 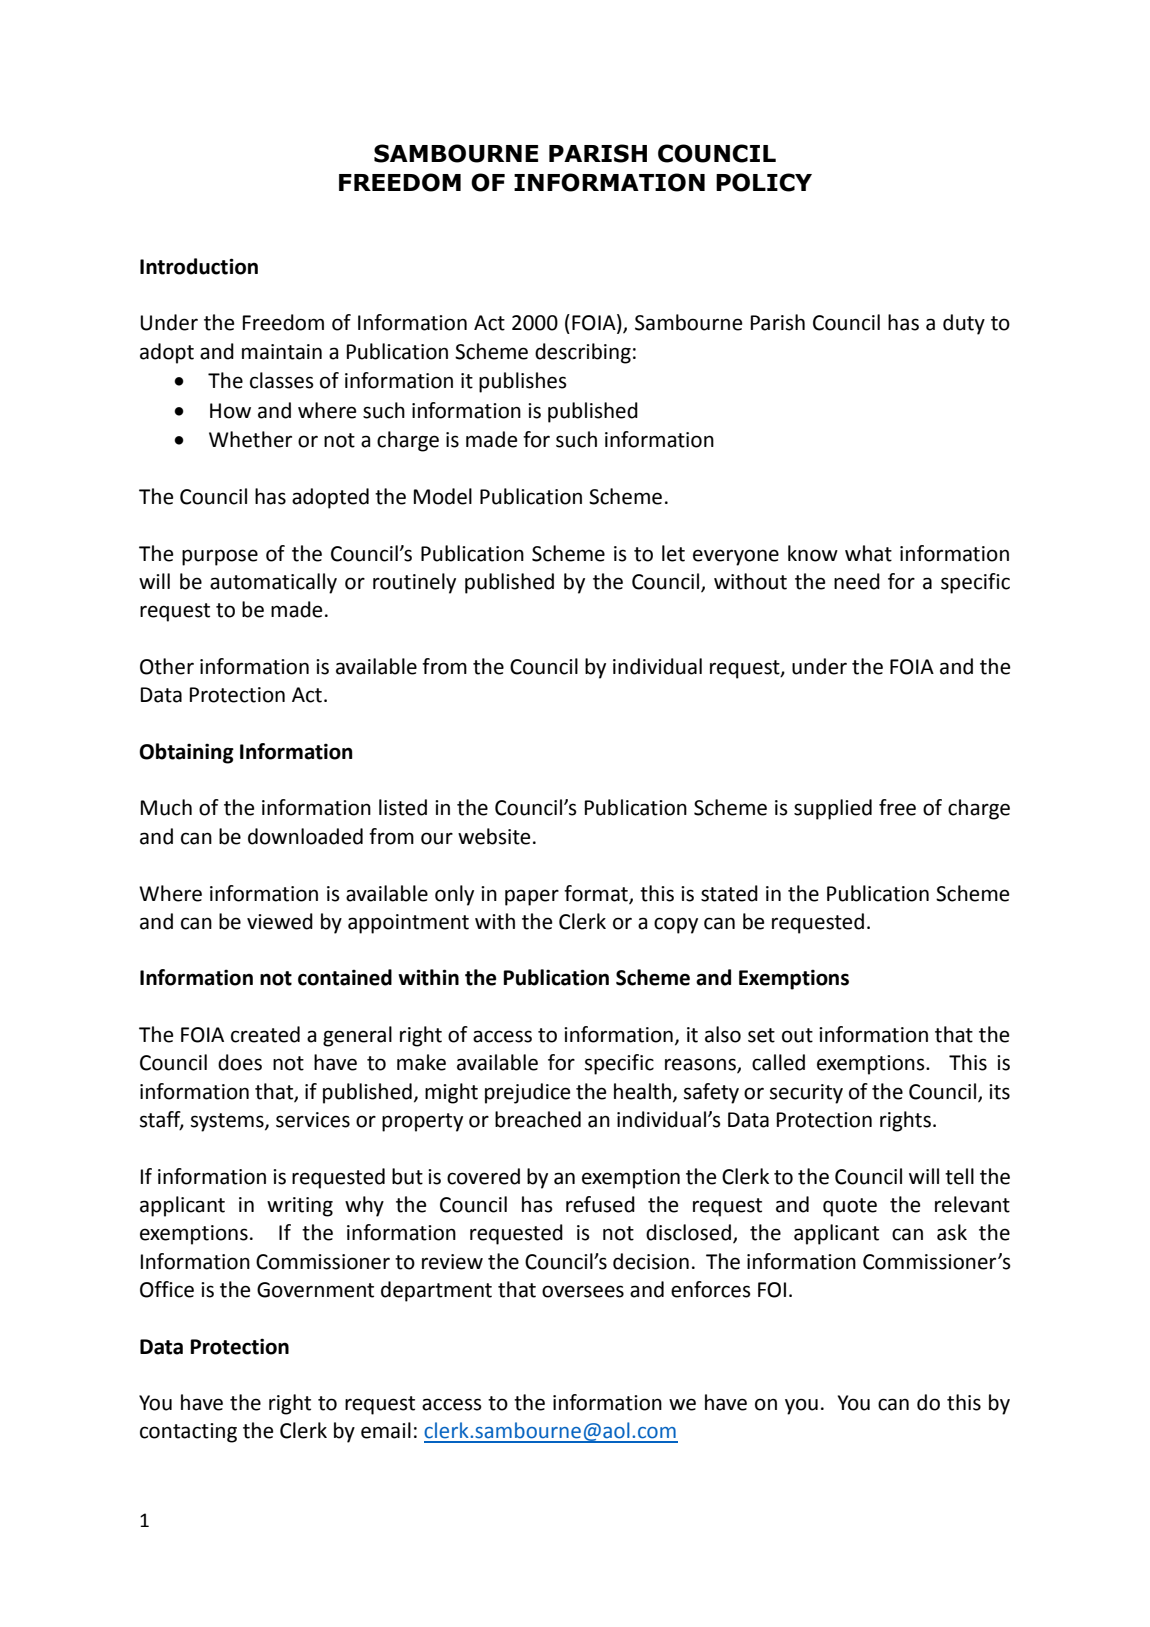 What do you see at coordinates (764, 182) in the screenshot?
I see `POLICY` at bounding box center [764, 182].
